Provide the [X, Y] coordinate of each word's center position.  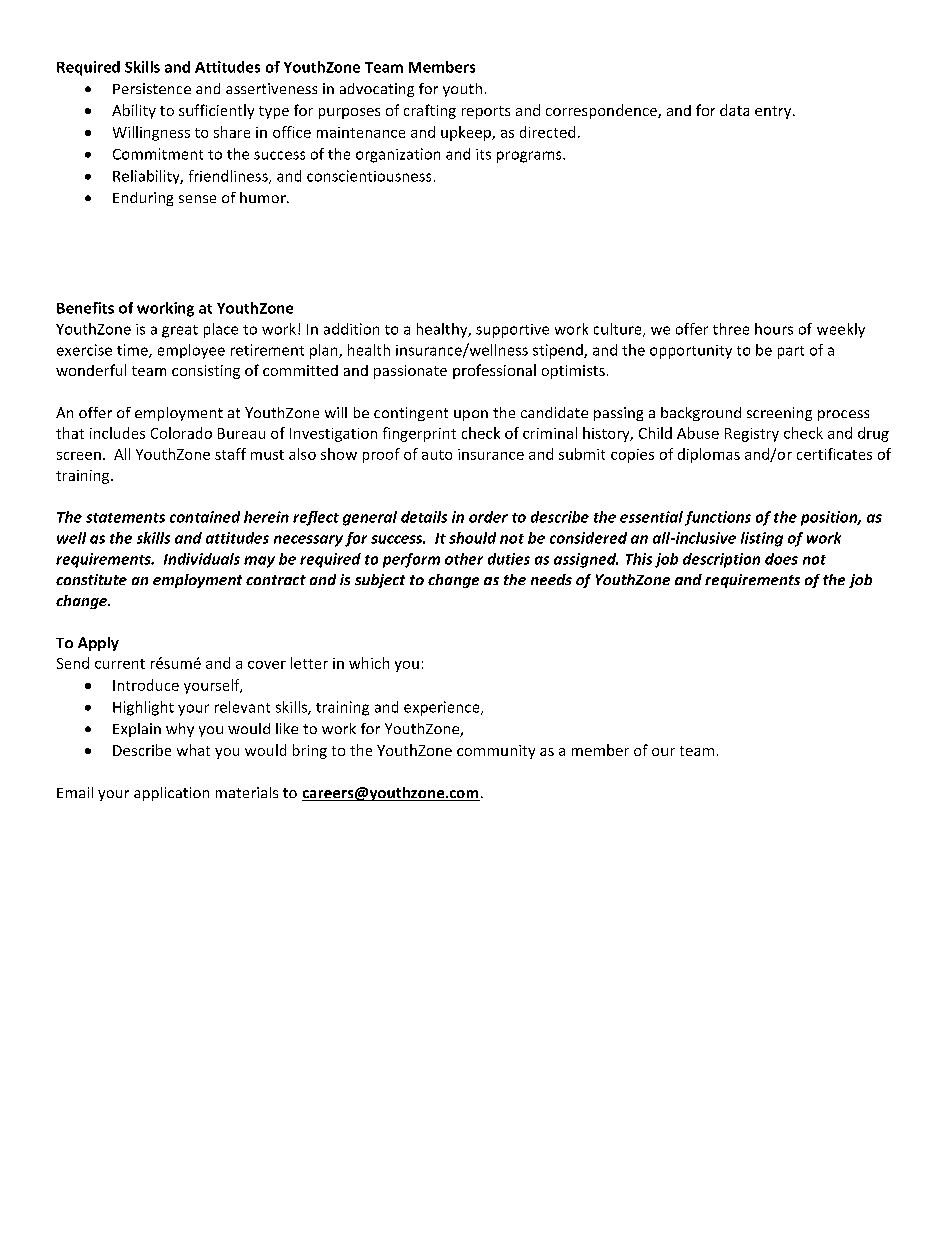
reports [486, 112]
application [171, 794]
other [464, 559]
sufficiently [216, 111]
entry [774, 112]
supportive [512, 331]
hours [774, 329]
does [781, 559]
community [496, 752]
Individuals [202, 559]
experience [443, 708]
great [180, 331]
